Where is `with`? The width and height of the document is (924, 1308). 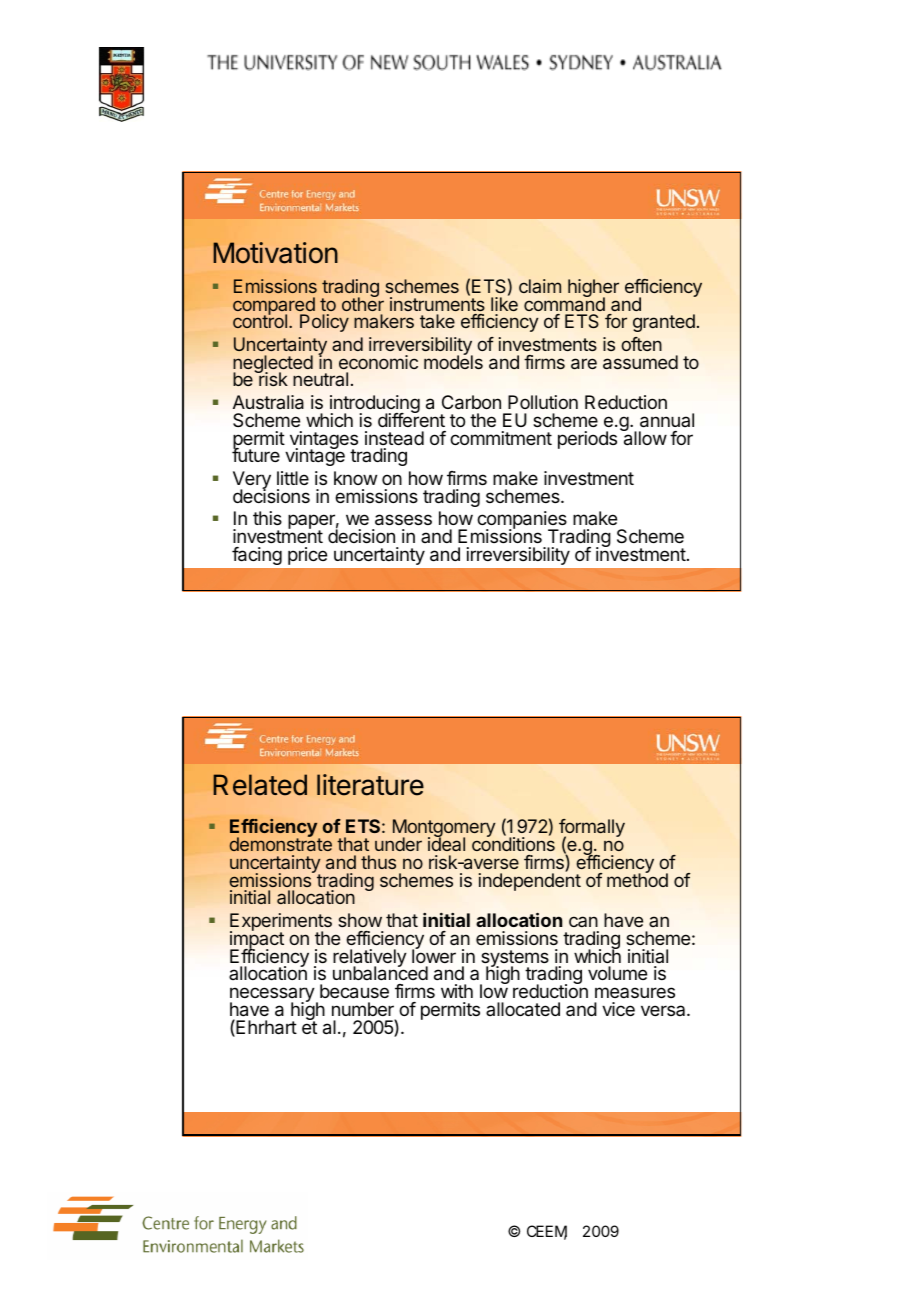
with is located at coordinates (457, 991).
